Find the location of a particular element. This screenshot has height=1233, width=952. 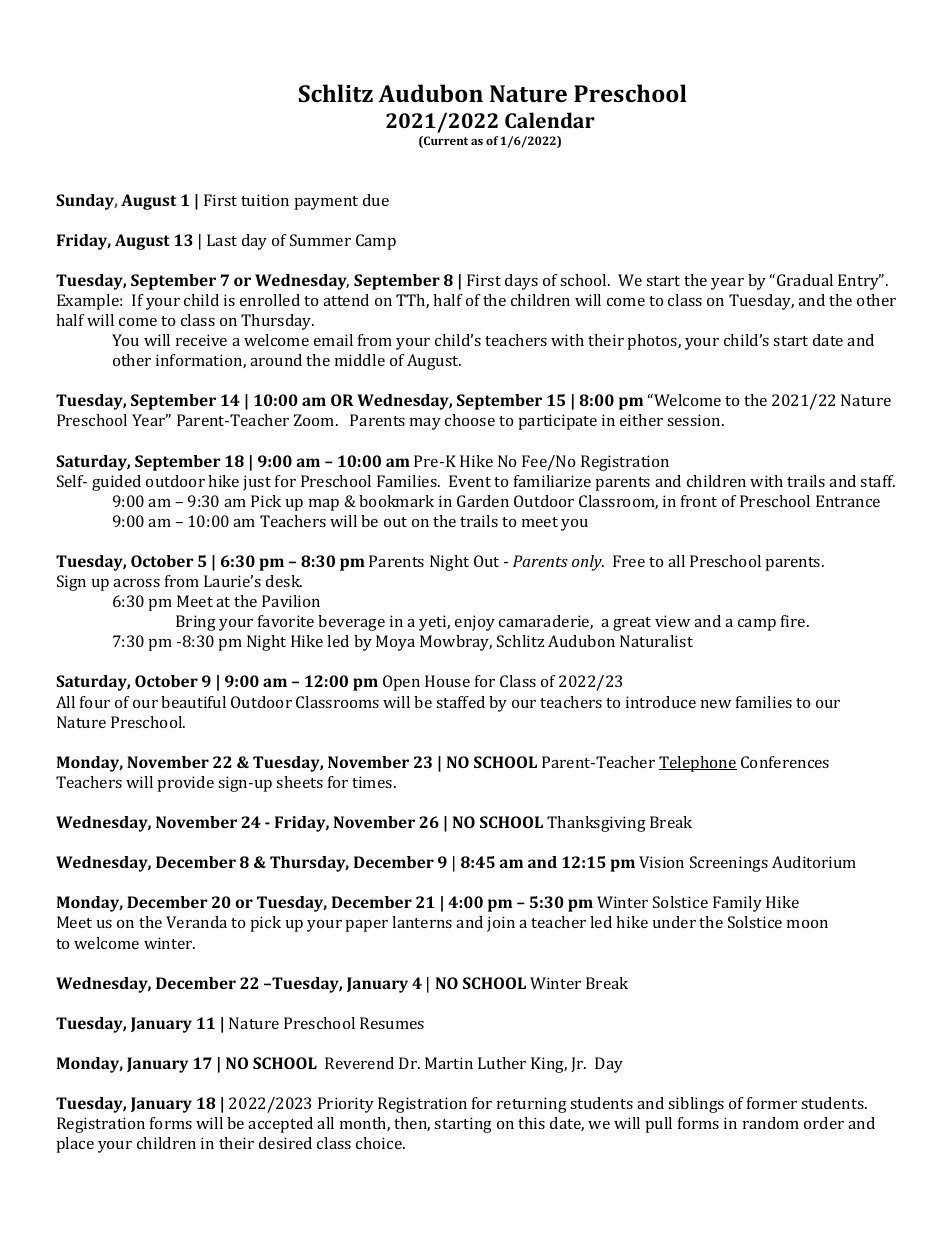

fire is located at coordinates (794, 621).
